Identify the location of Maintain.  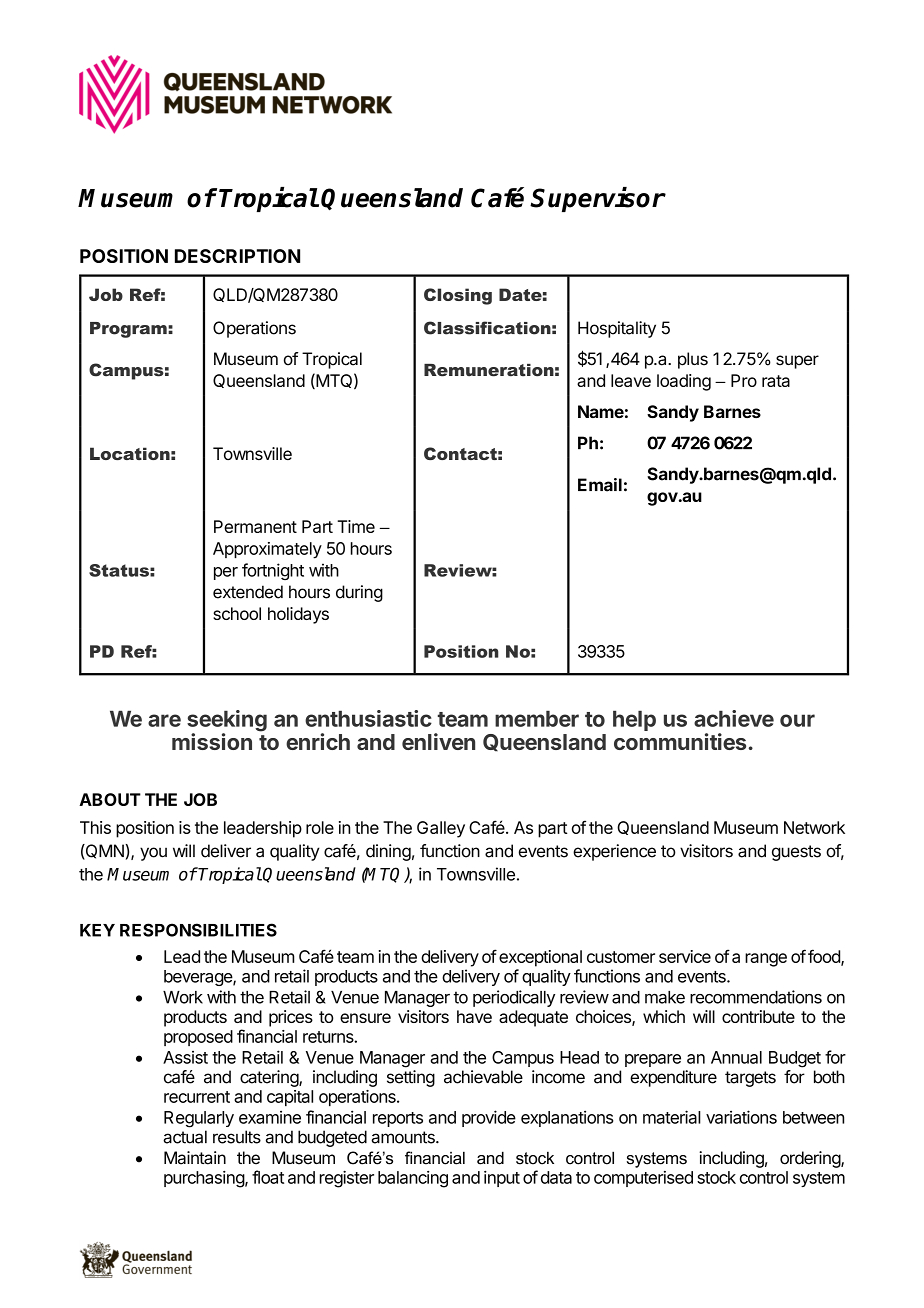
(195, 1158).
